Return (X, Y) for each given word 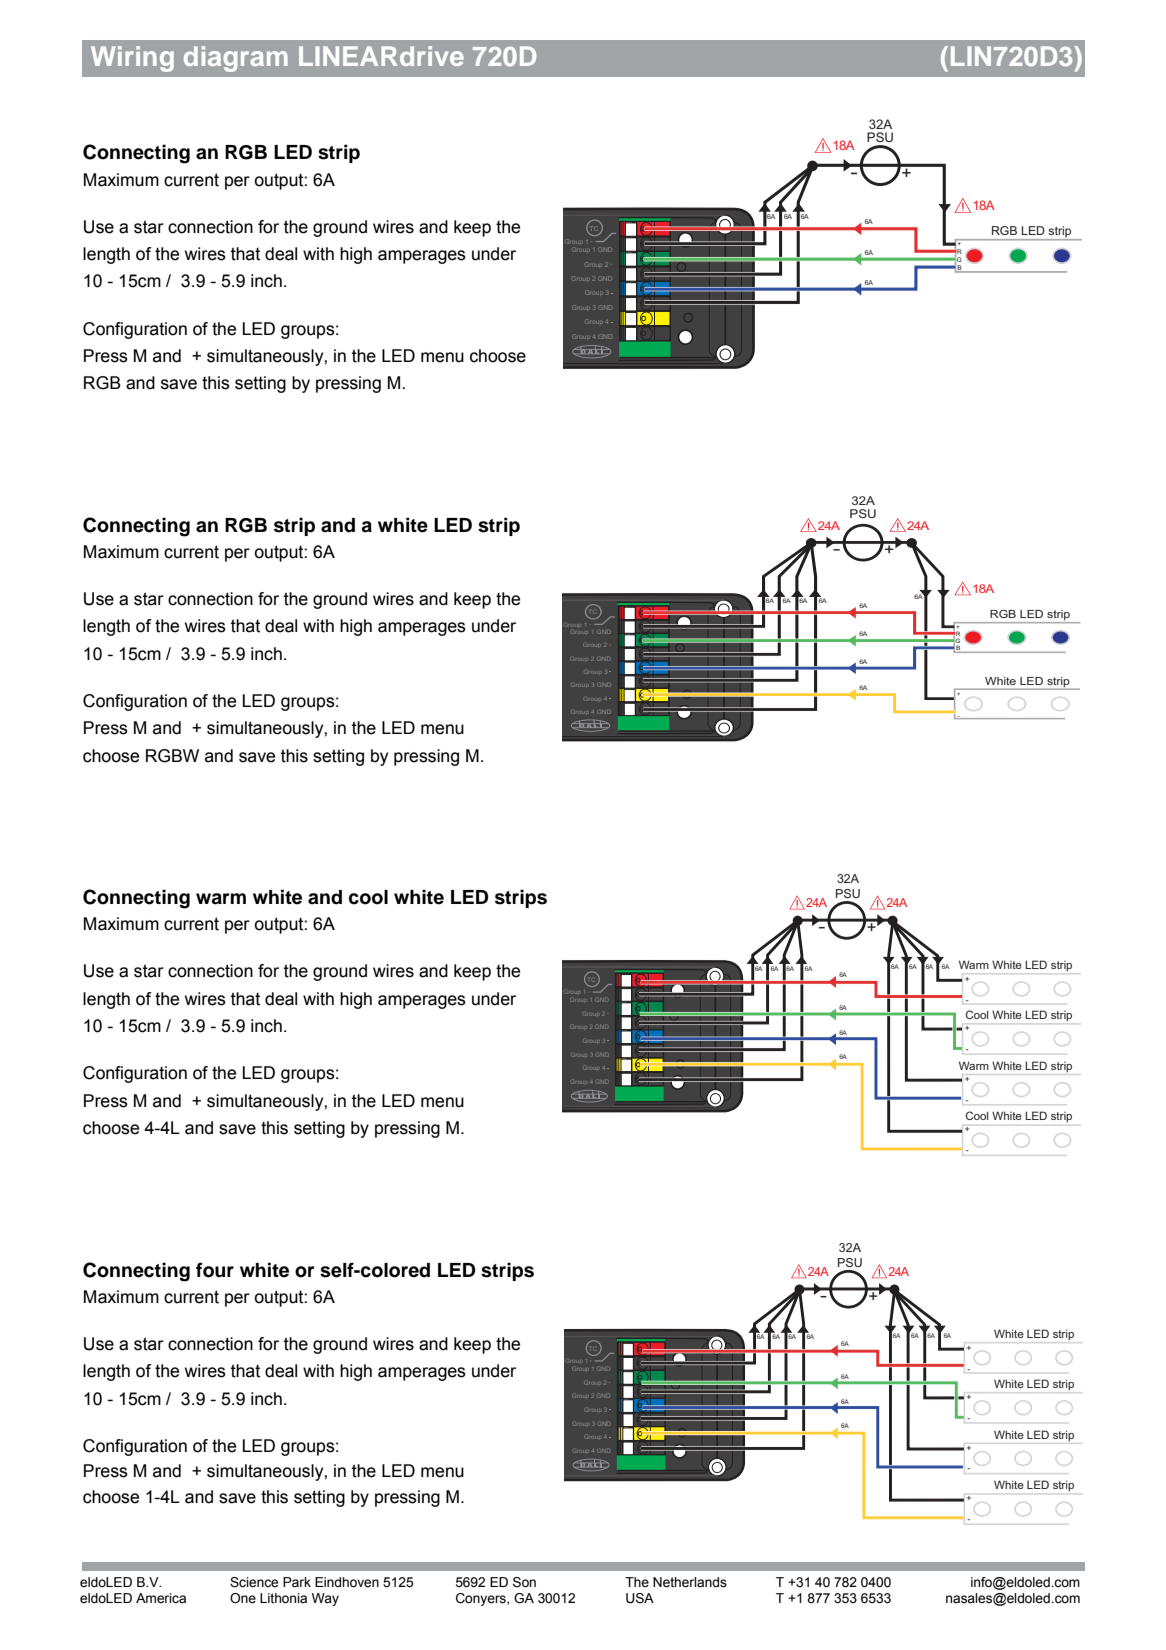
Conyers (482, 1599)
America (161, 1598)
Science (254, 1582)
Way (325, 1599)
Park (297, 1582)
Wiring (132, 59)
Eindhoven (347, 1582)
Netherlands (690, 1582)
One (243, 1598)
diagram (236, 59)
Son (524, 1582)
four (215, 1270)
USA (640, 1598)
